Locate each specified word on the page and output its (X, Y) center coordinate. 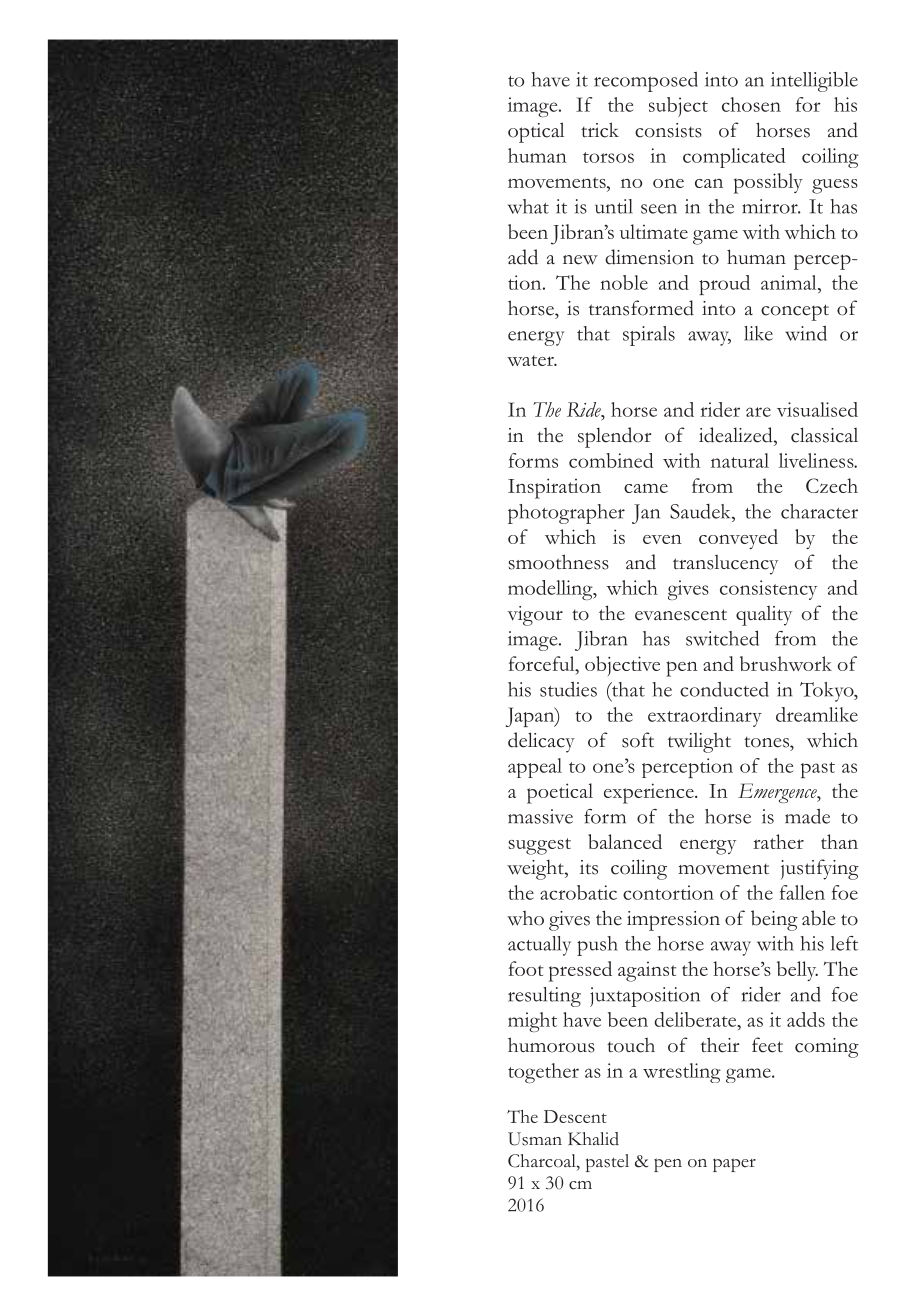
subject (678, 107)
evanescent (681, 615)
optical (536, 132)
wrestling (682, 1073)
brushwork (786, 663)
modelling (551, 590)
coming (827, 1048)
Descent (575, 1116)
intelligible (814, 81)
